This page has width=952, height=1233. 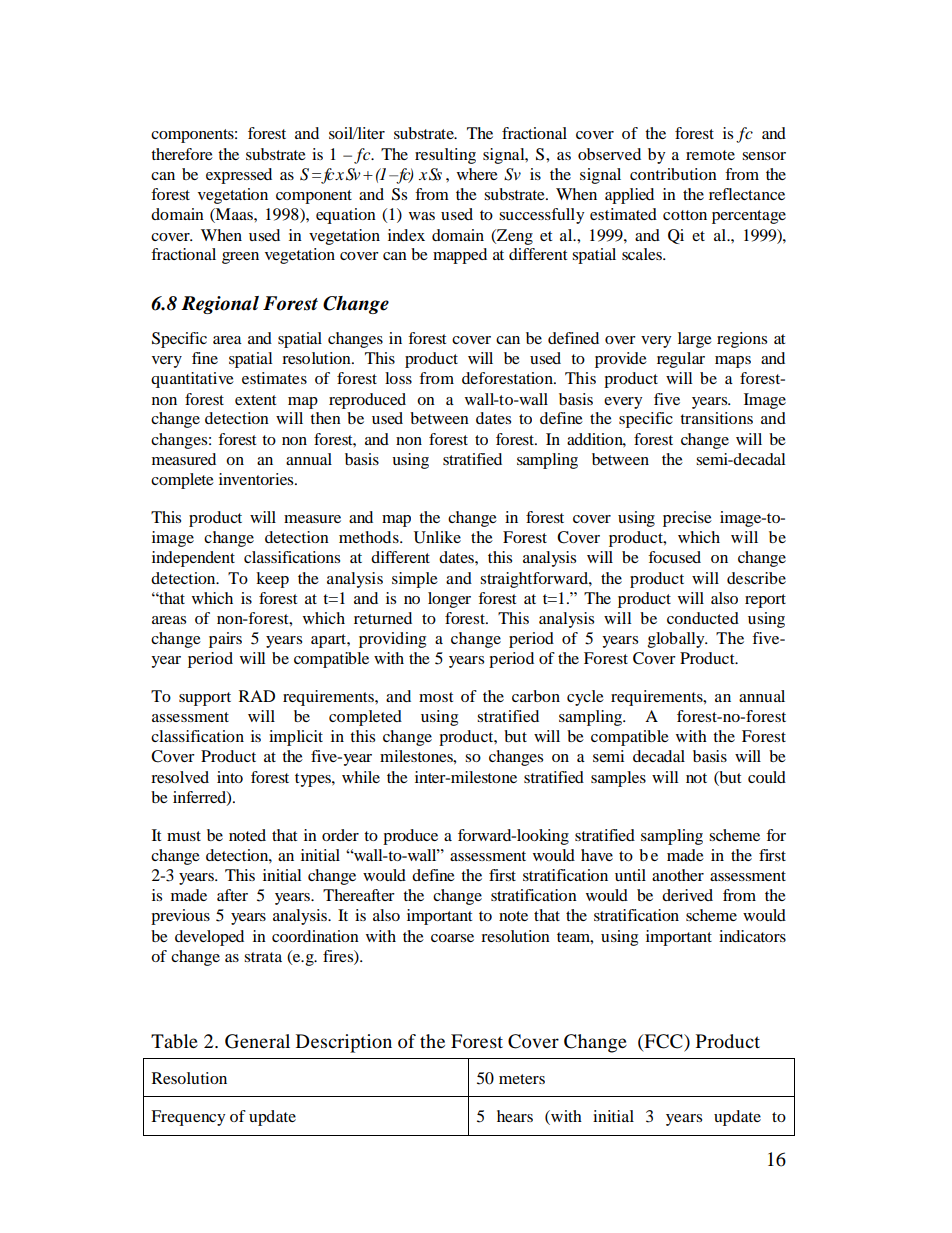 I want to click on hears, so click(x=515, y=1116).
